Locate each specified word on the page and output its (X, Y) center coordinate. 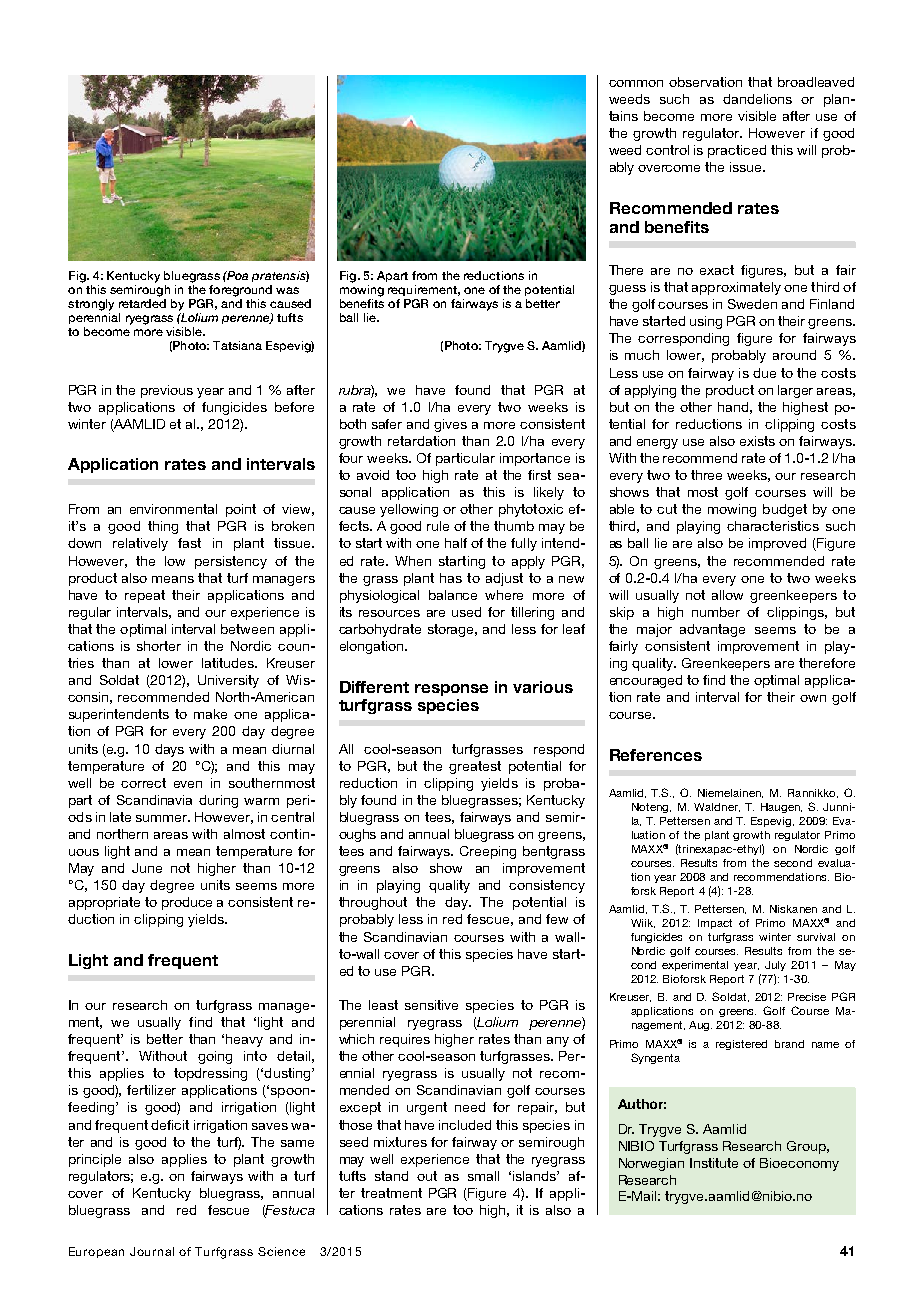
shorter (159, 646)
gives (450, 425)
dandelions (757, 99)
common (636, 83)
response (451, 690)
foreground (240, 291)
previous (167, 391)
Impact (715, 924)
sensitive (431, 1005)
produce (187, 903)
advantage (712, 630)
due (764, 373)
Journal (152, 1251)
